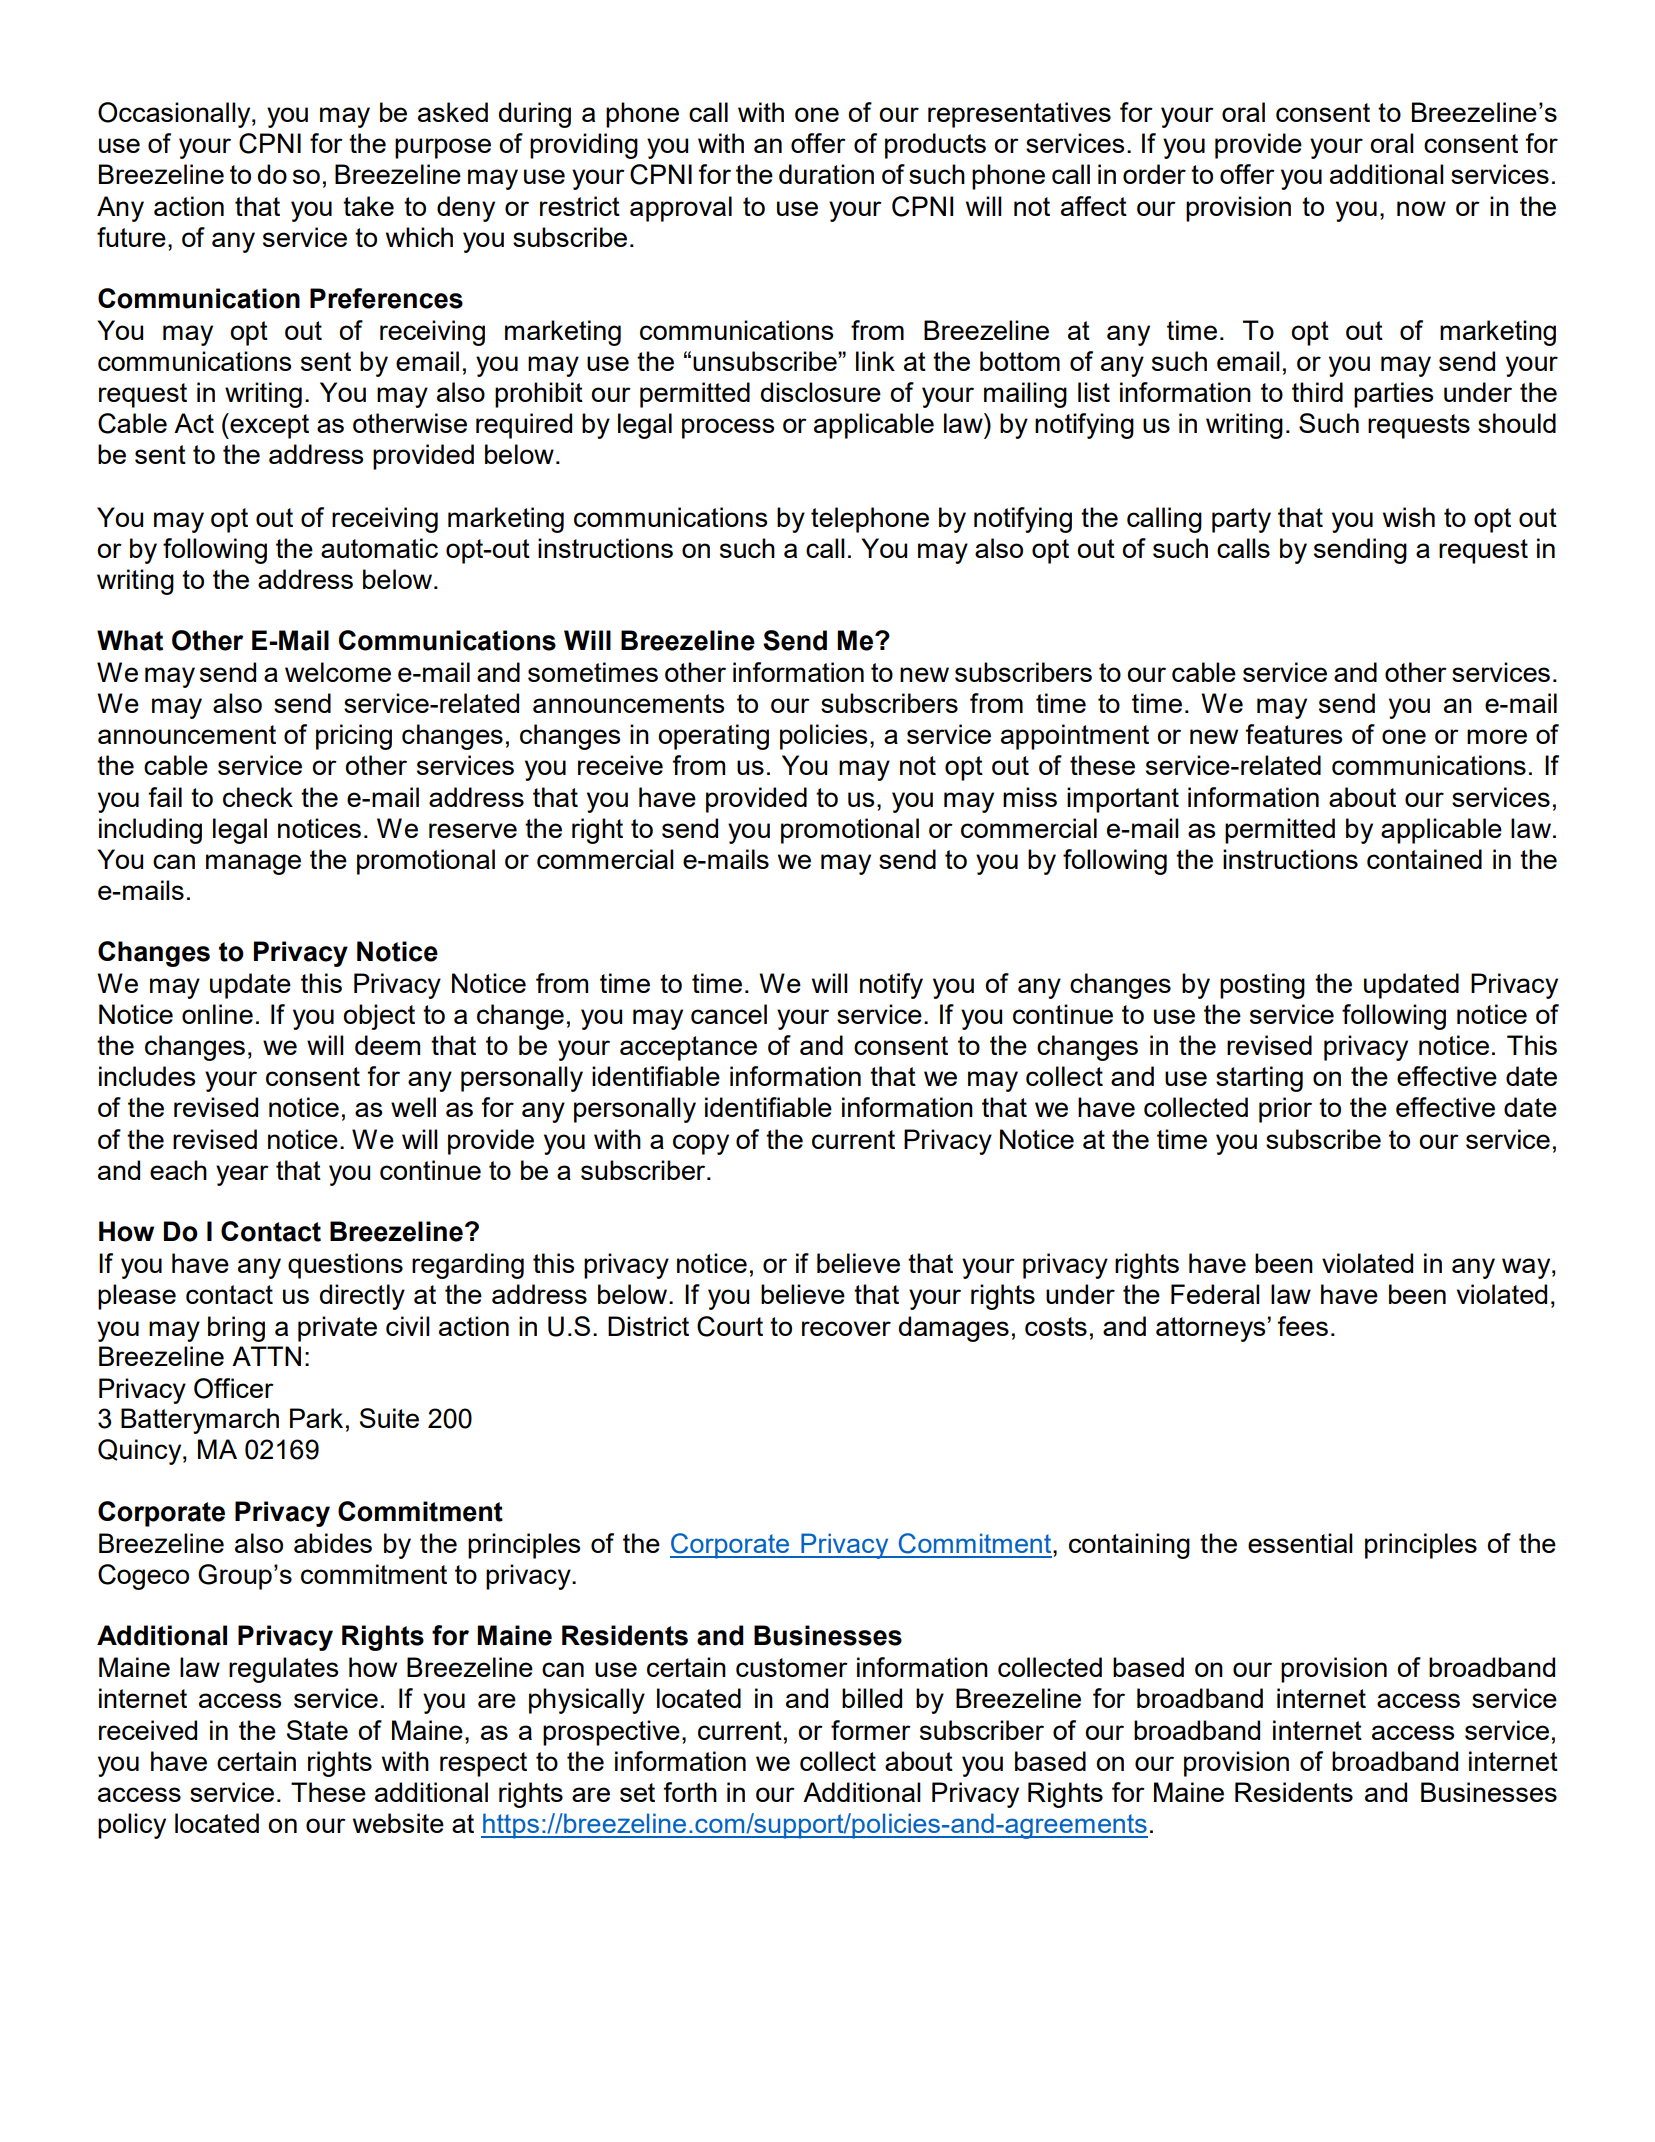 The image size is (1655, 2142). What do you see at coordinates (317, 1730) in the screenshot?
I see `State` at bounding box center [317, 1730].
